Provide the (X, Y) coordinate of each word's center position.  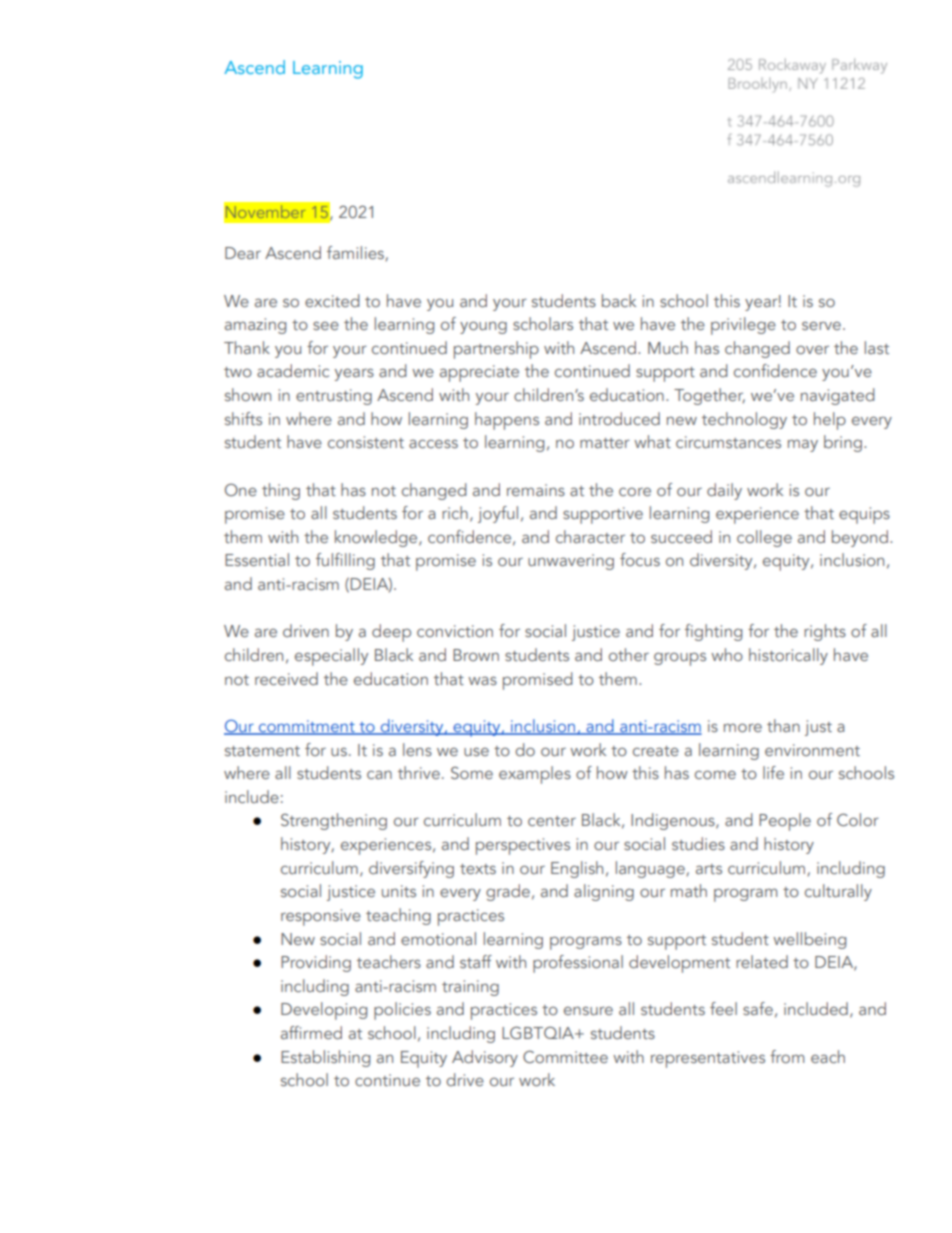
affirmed (311, 1032)
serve (821, 325)
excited (332, 300)
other (629, 654)
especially (331, 657)
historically (788, 656)
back (619, 300)
